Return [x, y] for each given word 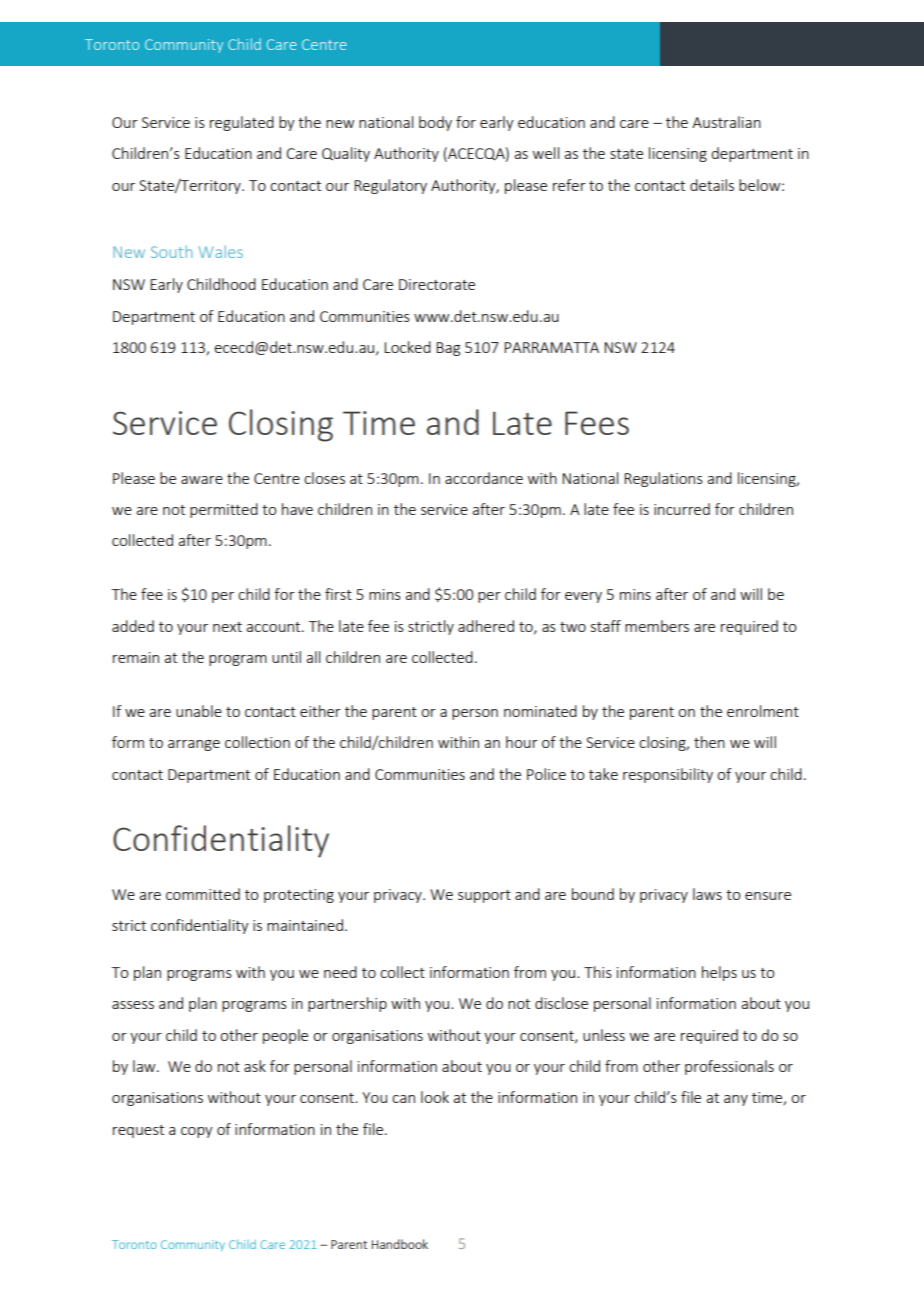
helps [719, 973]
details [712, 185]
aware [202, 480]
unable [199, 711]
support [484, 896]
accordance [484, 478]
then [709, 742]
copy [197, 1132]
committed [203, 894]
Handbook [400, 1244]
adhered [486, 626]
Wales [221, 251]
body [435, 123]
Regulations [663, 479]
